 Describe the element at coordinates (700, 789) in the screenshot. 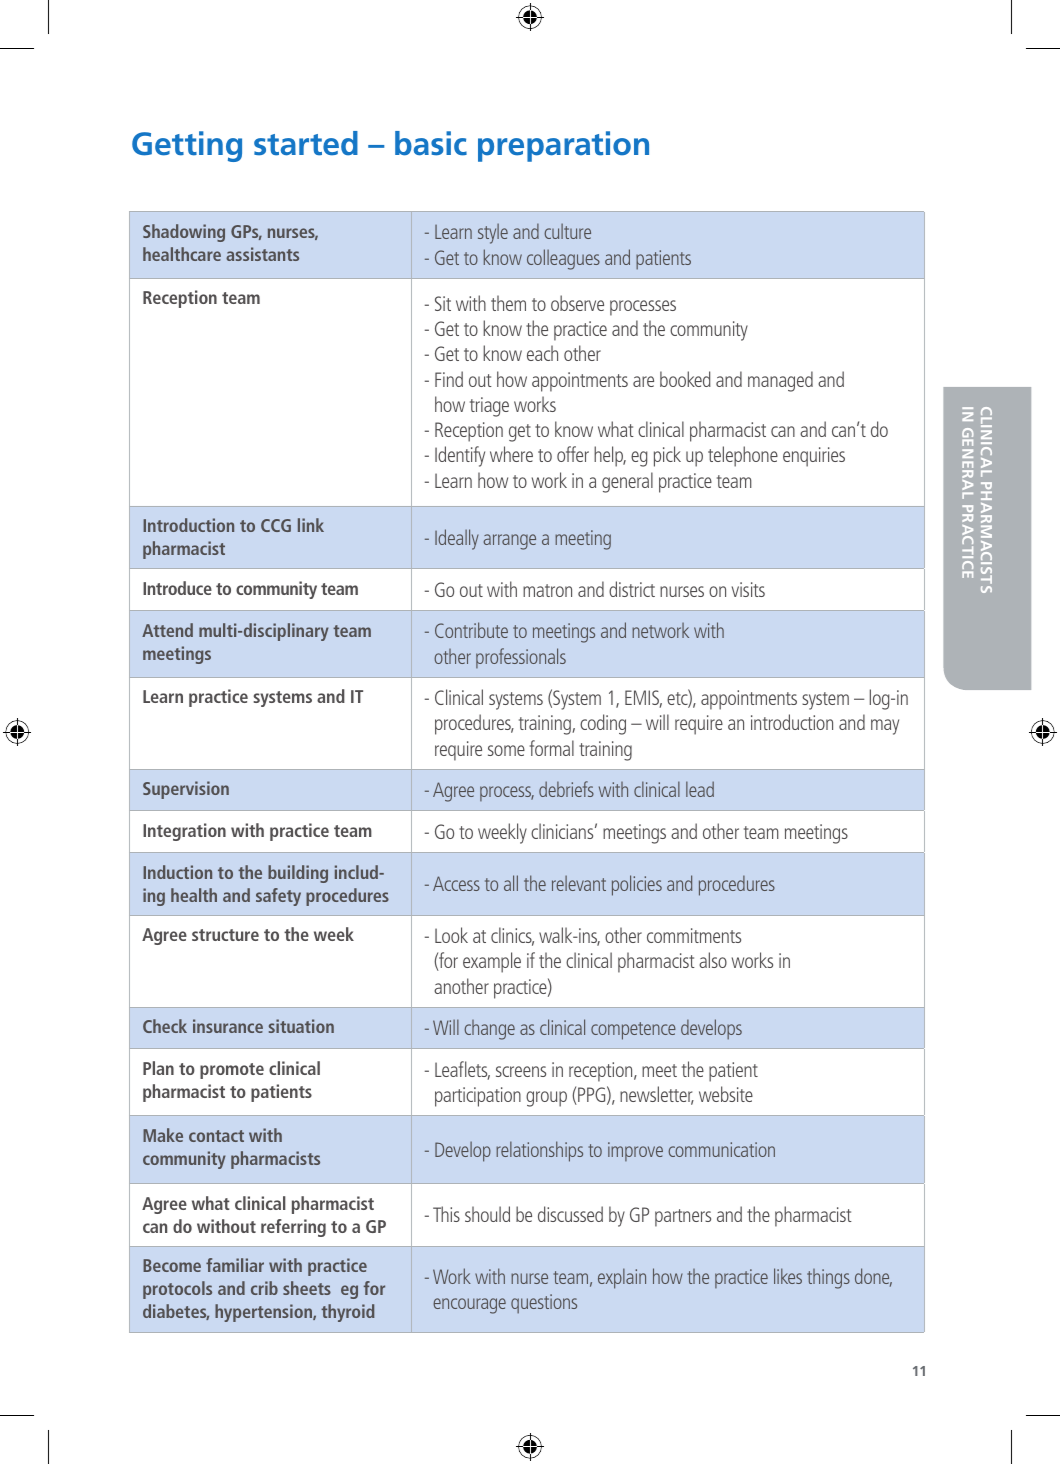

I see `lead` at that location.
